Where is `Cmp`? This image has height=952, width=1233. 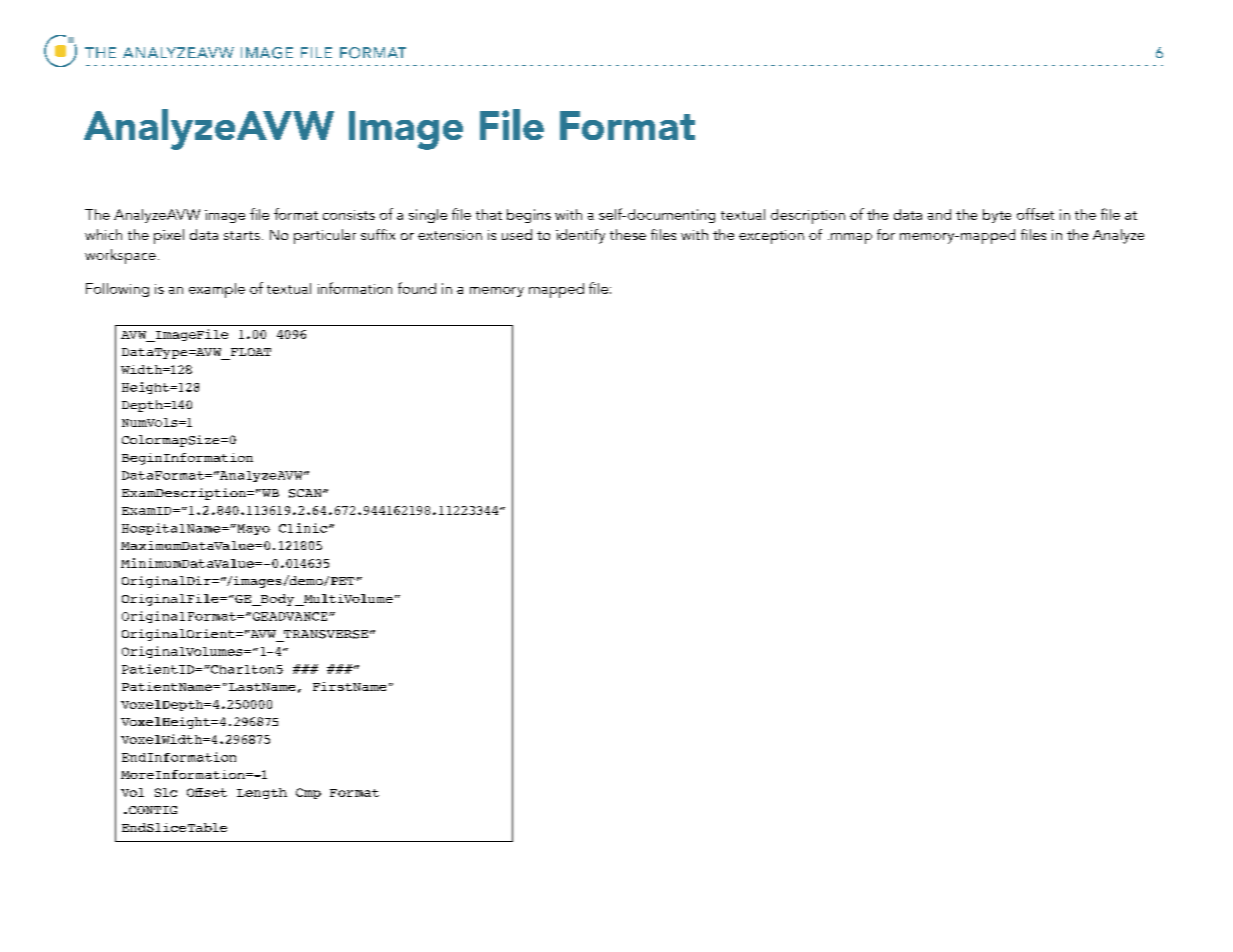 Cmp is located at coordinates (308, 793).
